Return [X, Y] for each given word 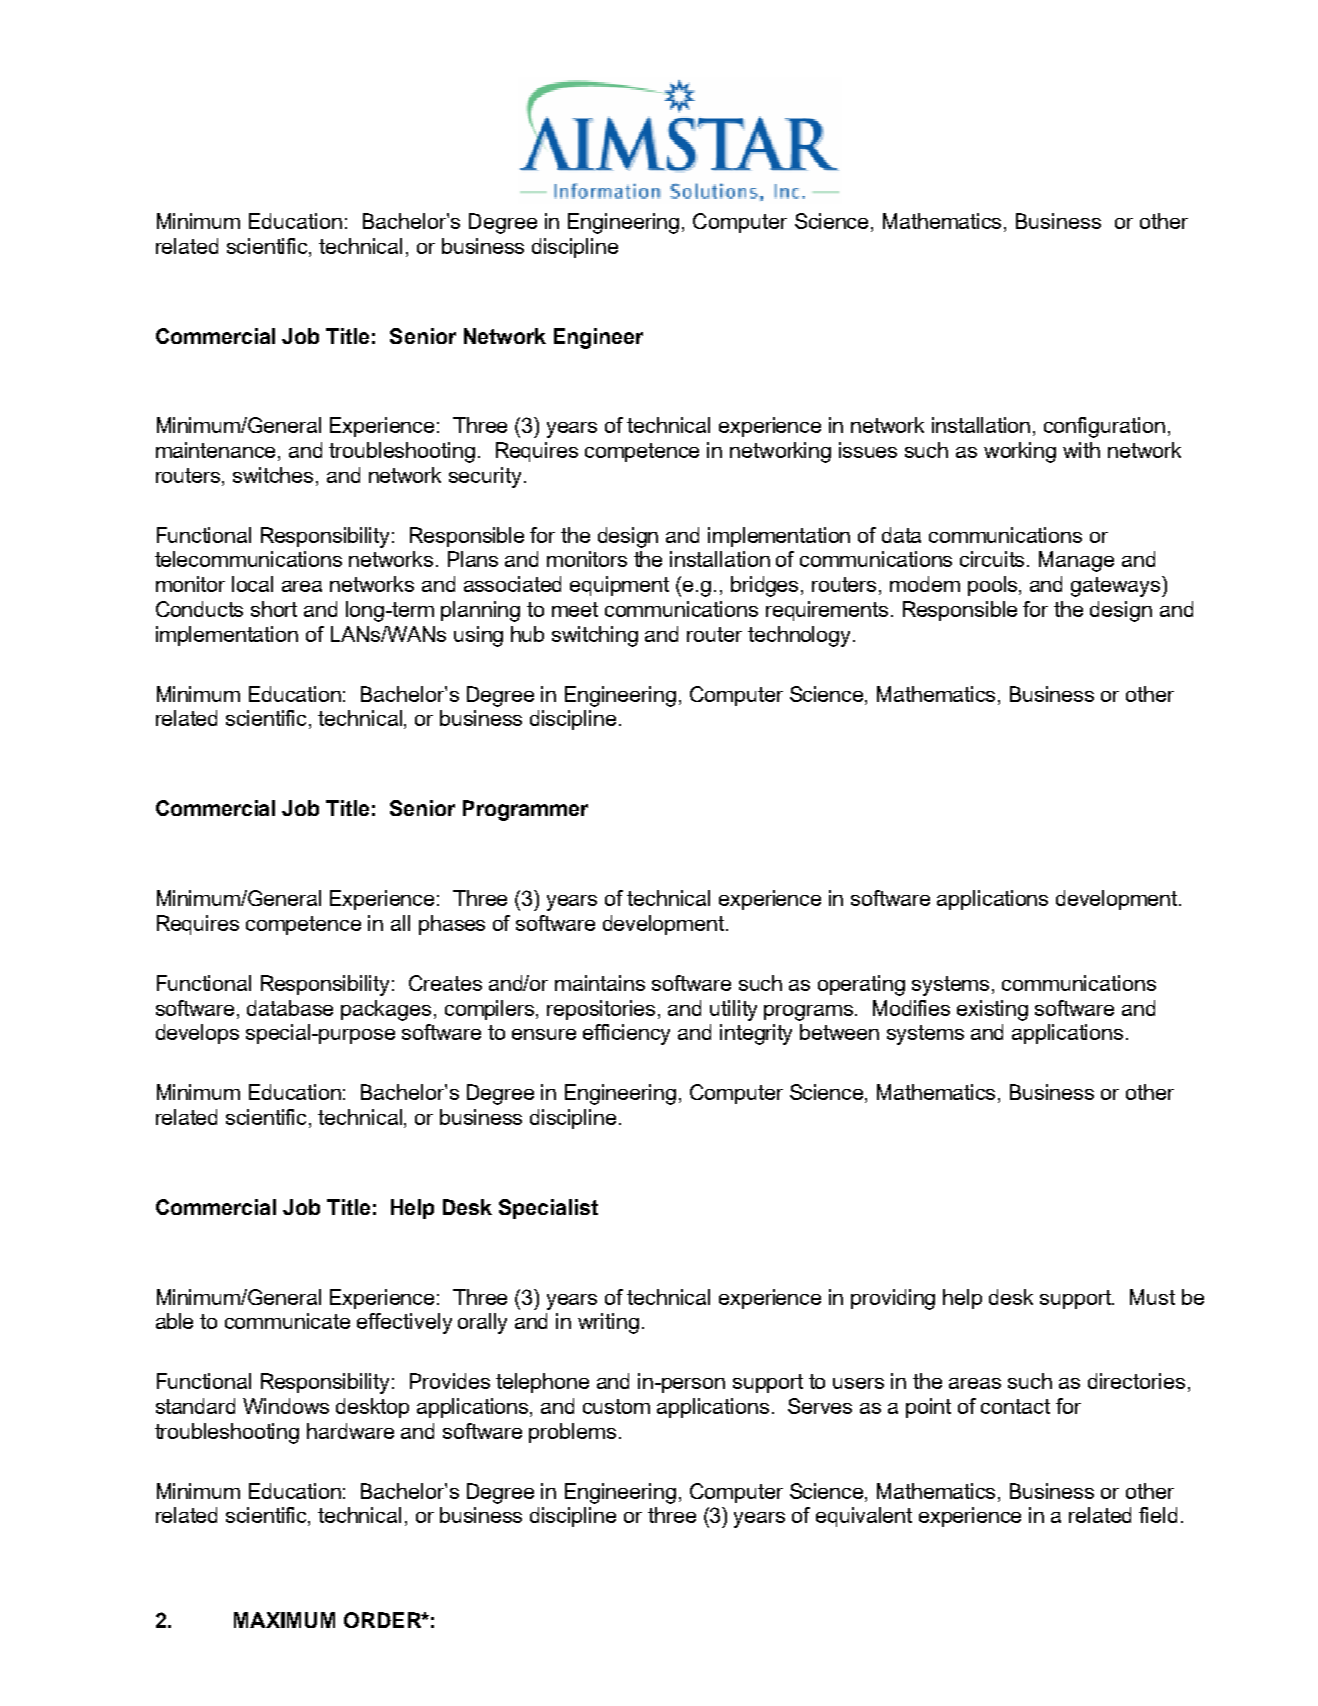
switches [275, 476]
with [1081, 450]
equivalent [864, 1517]
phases [452, 925]
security [485, 477]
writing [608, 1323]
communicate [287, 1321]
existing [992, 1010]
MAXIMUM [284, 1620]
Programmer [525, 810]
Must [1152, 1297]
